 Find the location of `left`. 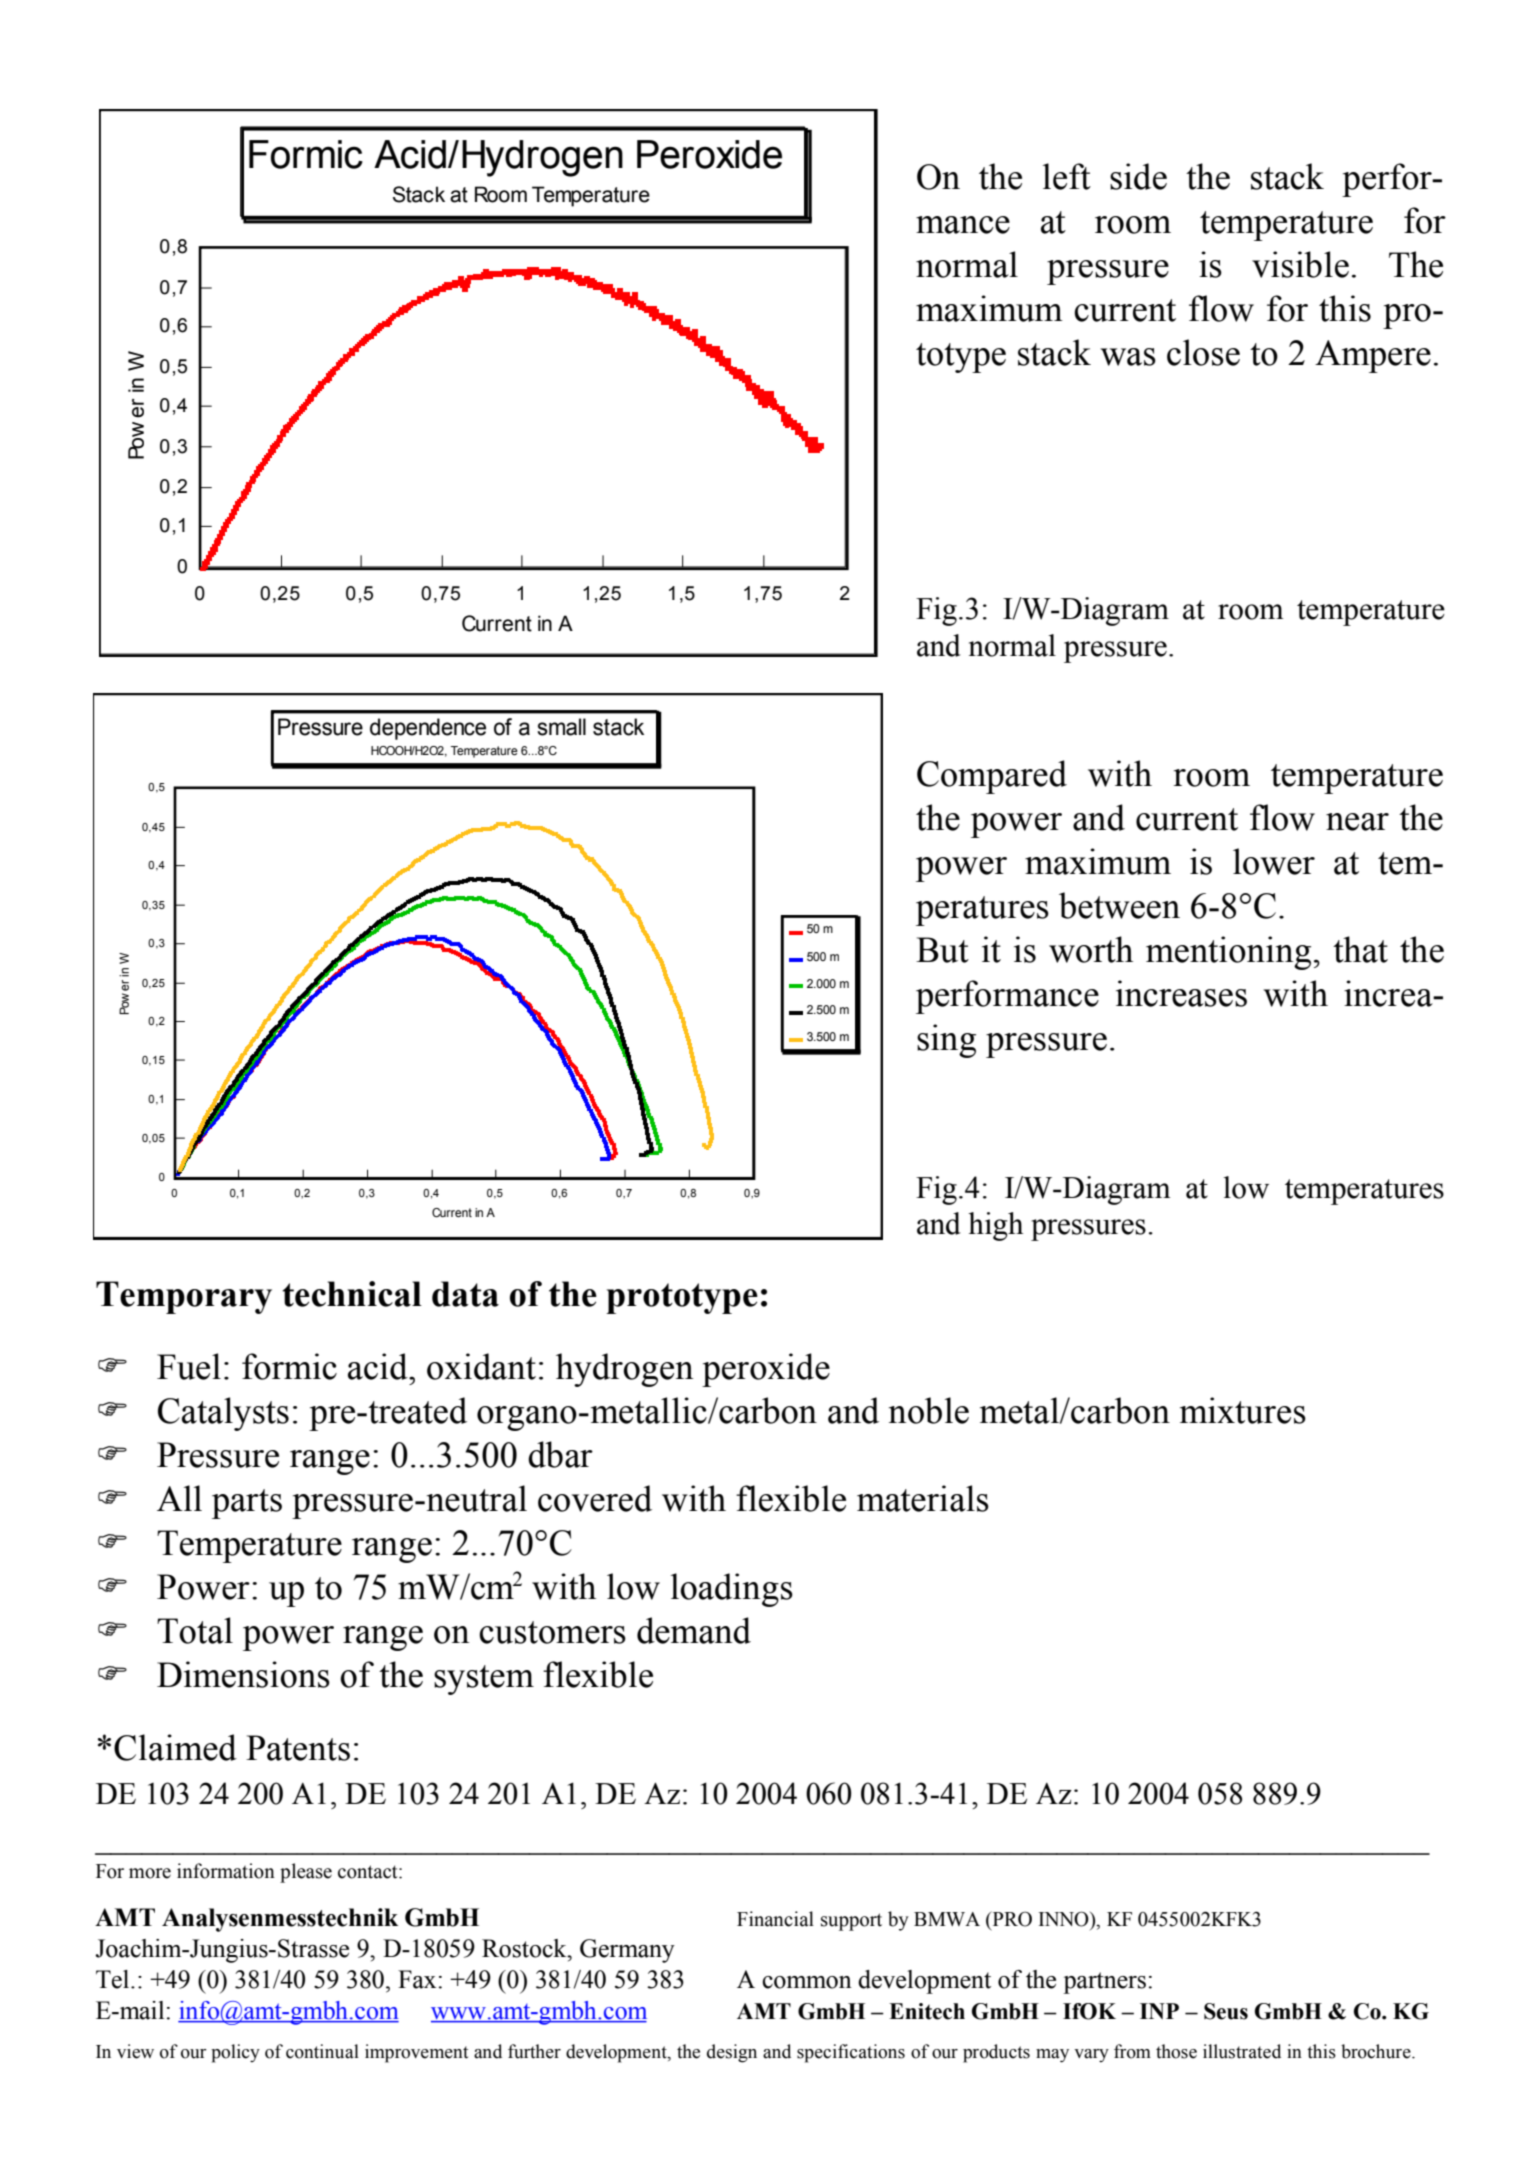

left is located at coordinates (1067, 176).
